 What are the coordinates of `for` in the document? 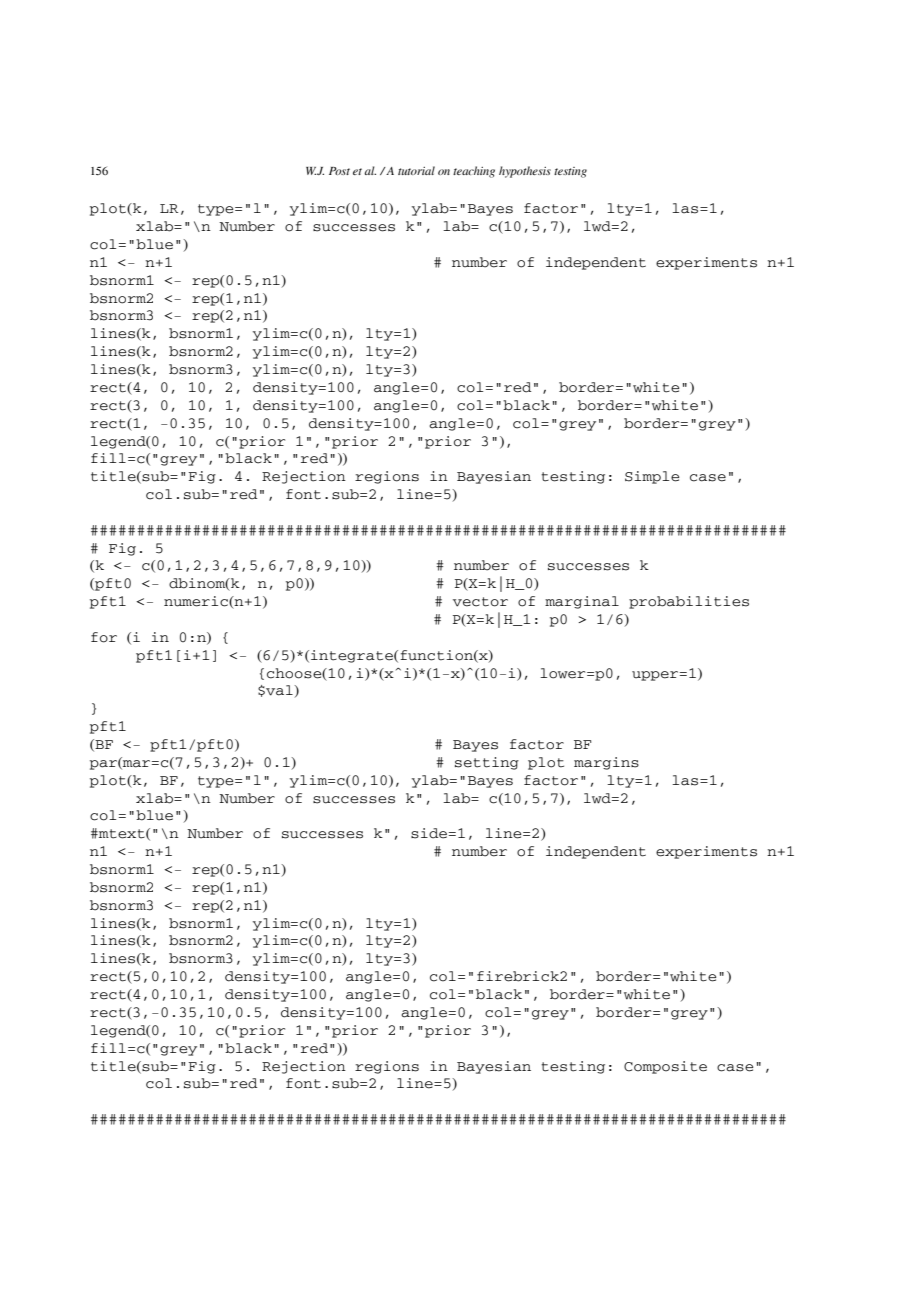 It's located at (104, 637).
